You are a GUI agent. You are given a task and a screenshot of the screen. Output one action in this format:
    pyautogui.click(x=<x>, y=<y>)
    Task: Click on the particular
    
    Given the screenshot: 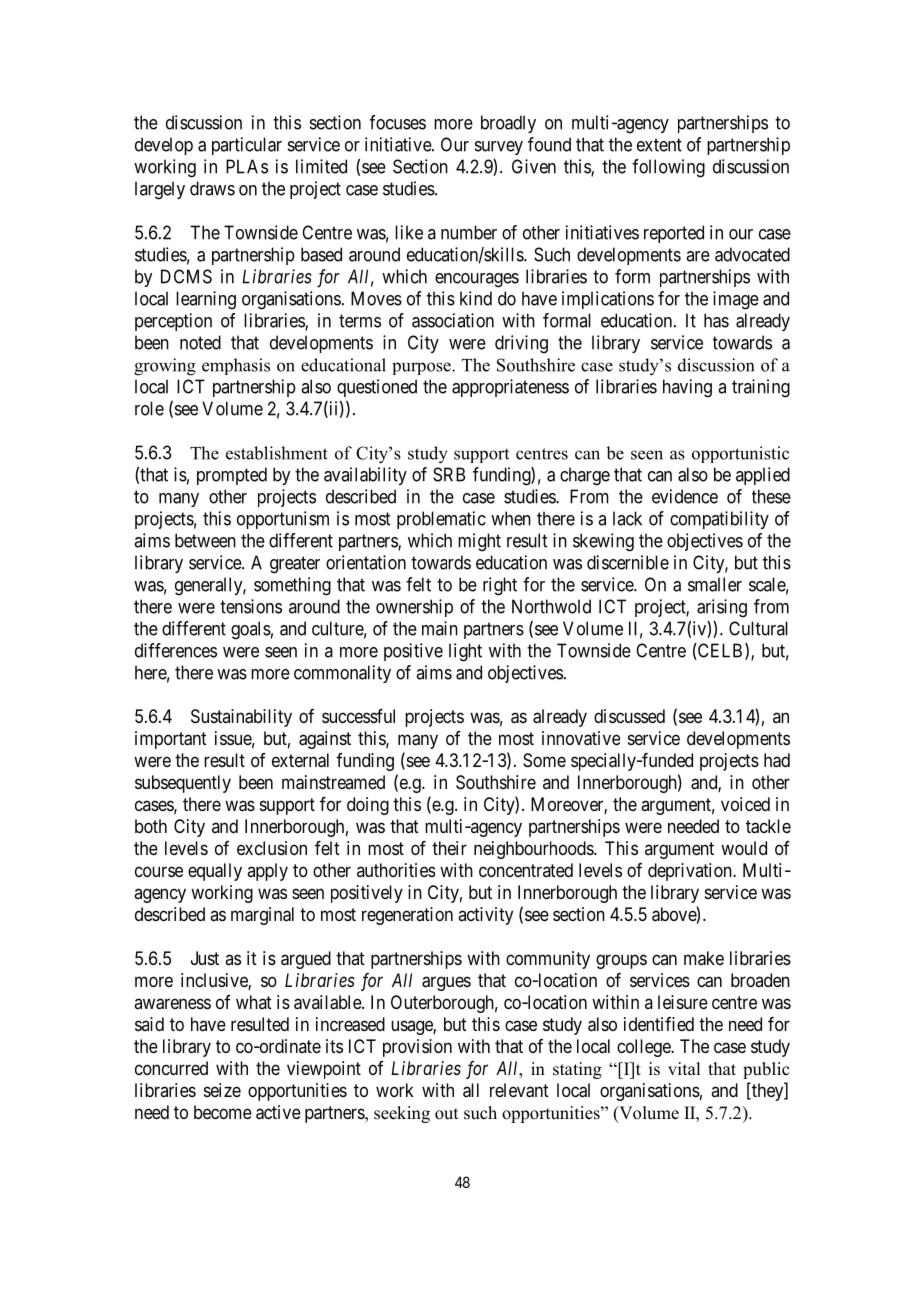 What is the action you would take?
    pyautogui.click(x=247, y=146)
